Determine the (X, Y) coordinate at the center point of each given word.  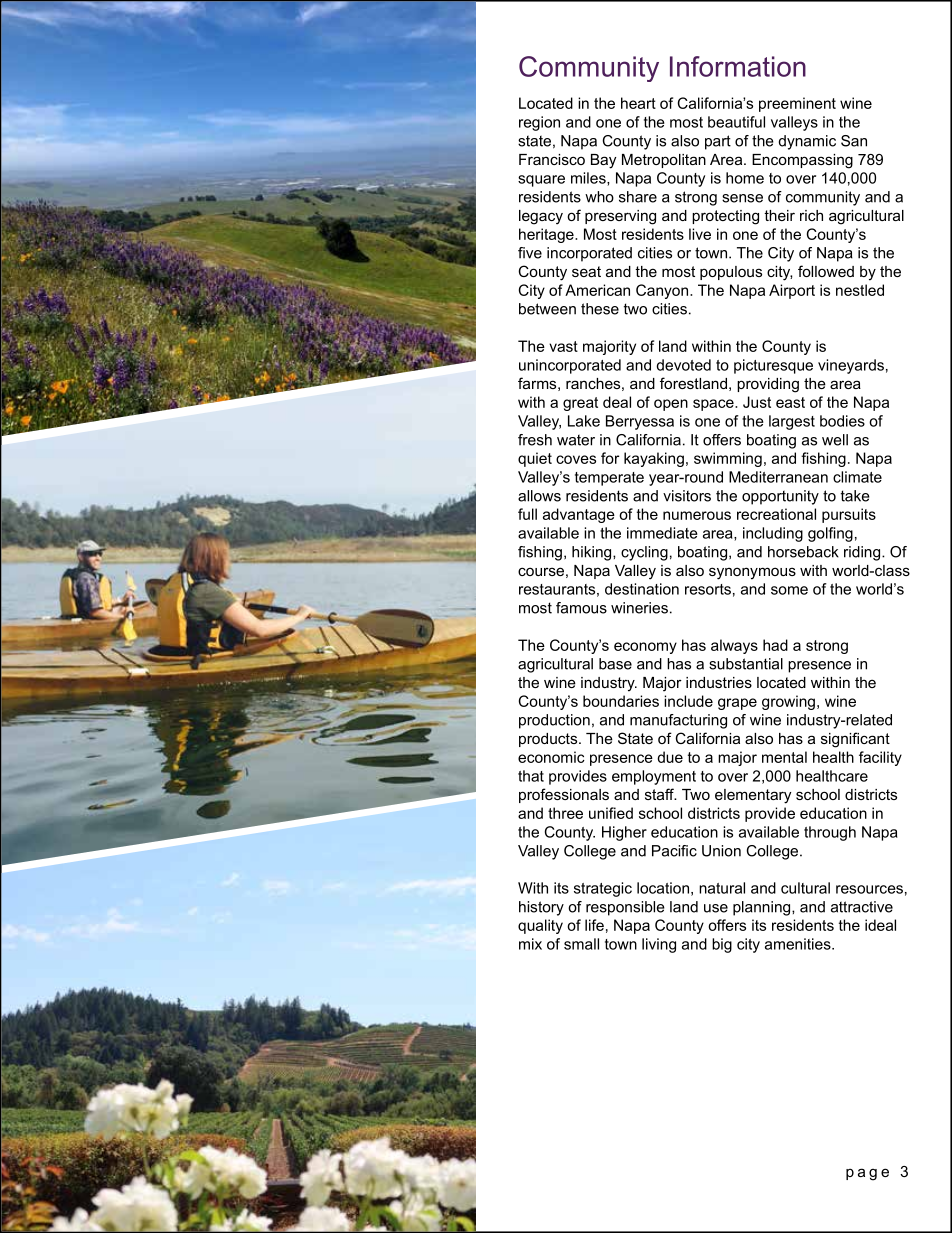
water (576, 440)
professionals (564, 795)
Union (721, 851)
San (854, 141)
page (867, 1174)
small (581, 944)
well (835, 440)
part (718, 142)
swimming (728, 459)
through (830, 833)
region (539, 123)
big (722, 945)
